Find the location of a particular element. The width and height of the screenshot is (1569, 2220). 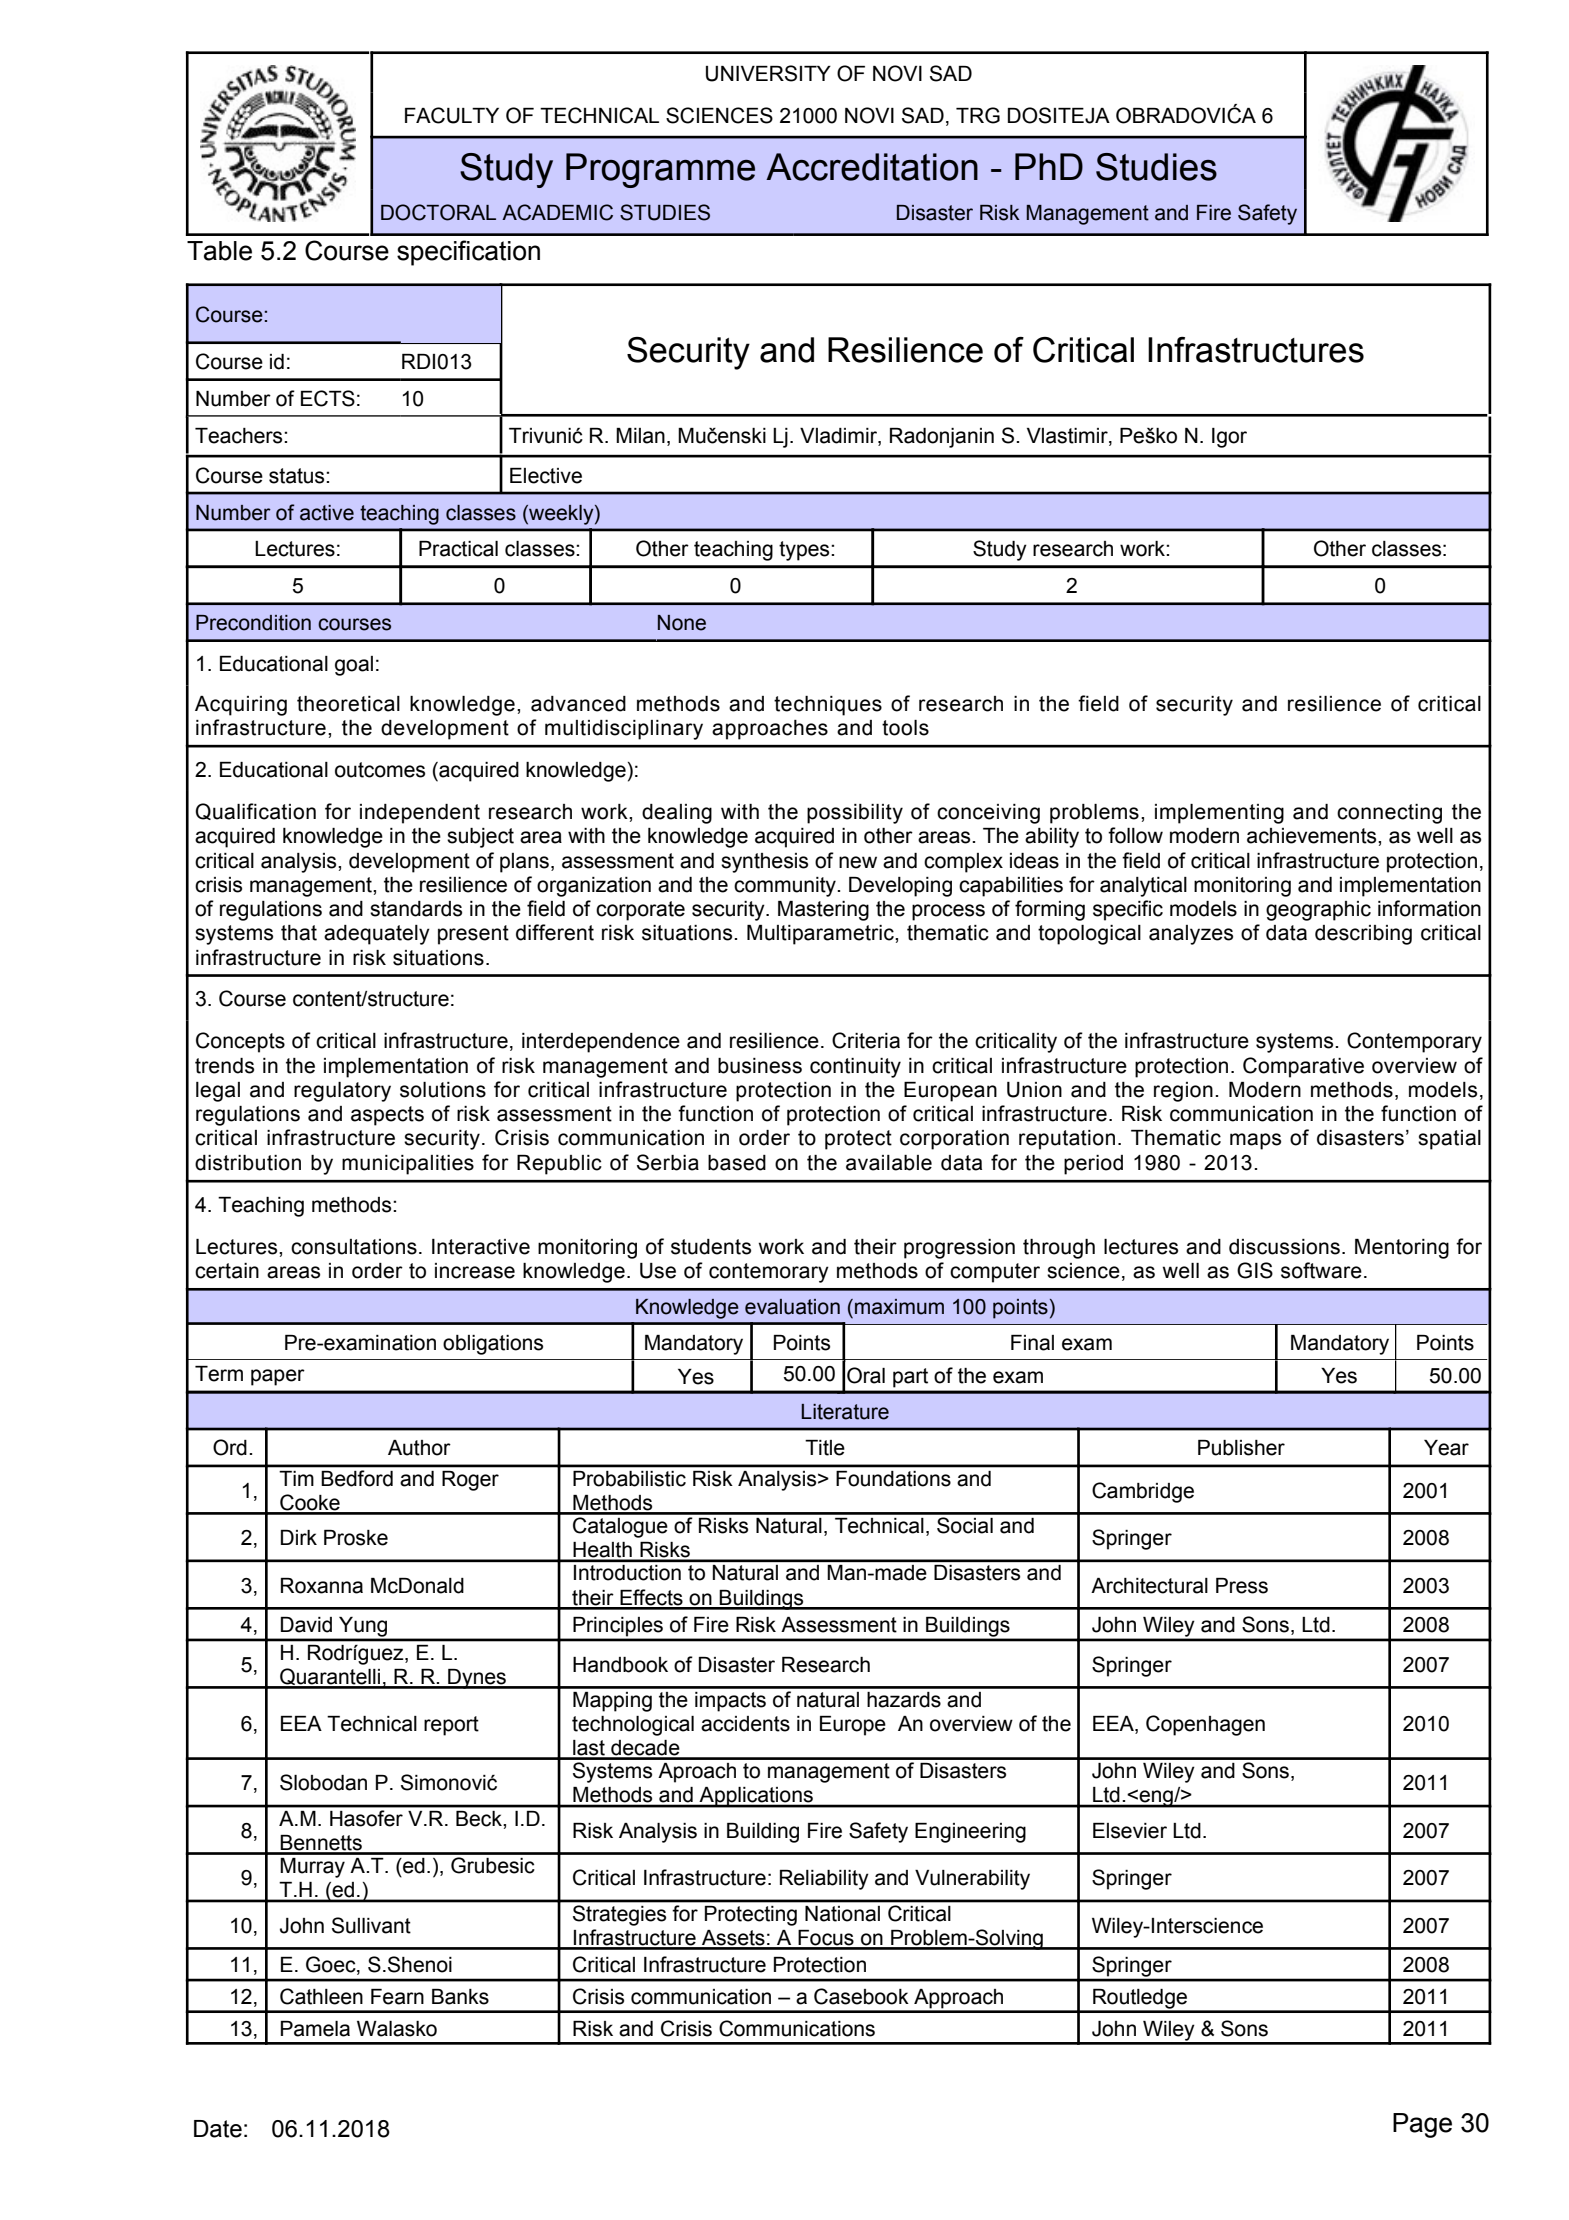

TRG is located at coordinates (978, 115).
